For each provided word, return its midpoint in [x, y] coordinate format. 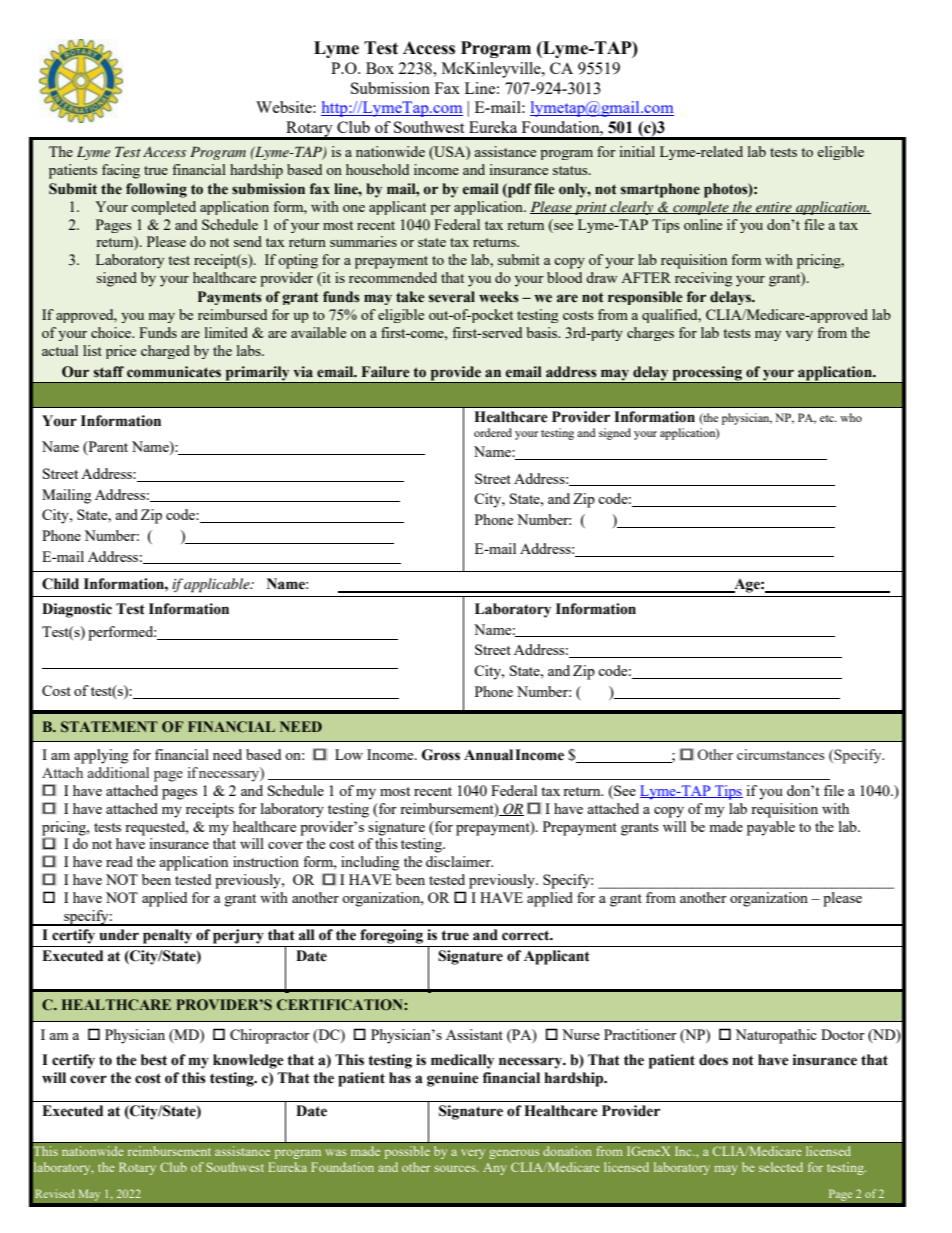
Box [380, 68]
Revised [55, 1193]
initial [637, 151]
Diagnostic [77, 610]
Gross [441, 755]
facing [121, 171]
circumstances [780, 754]
